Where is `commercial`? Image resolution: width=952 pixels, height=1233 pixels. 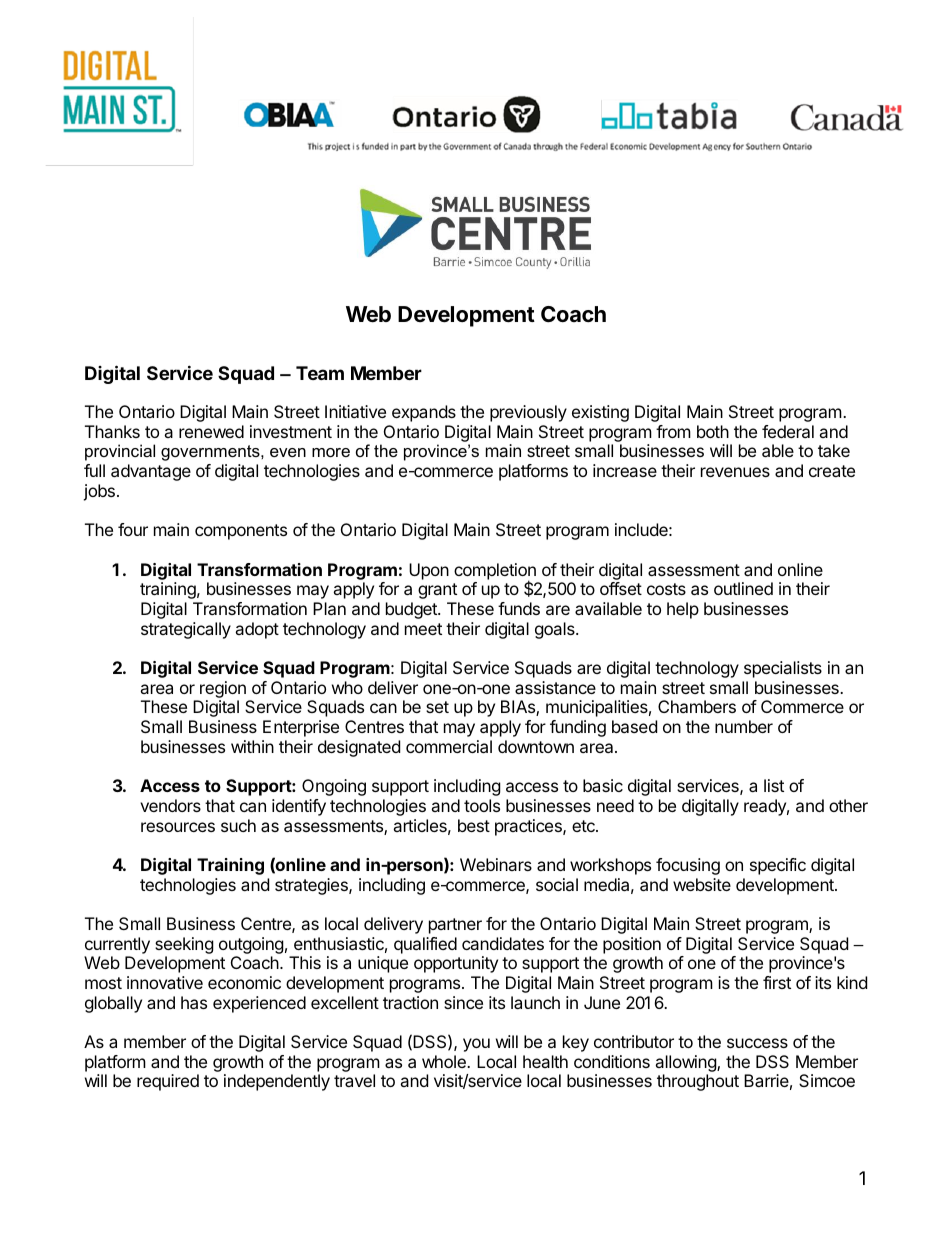 commercial is located at coordinates (449, 746).
